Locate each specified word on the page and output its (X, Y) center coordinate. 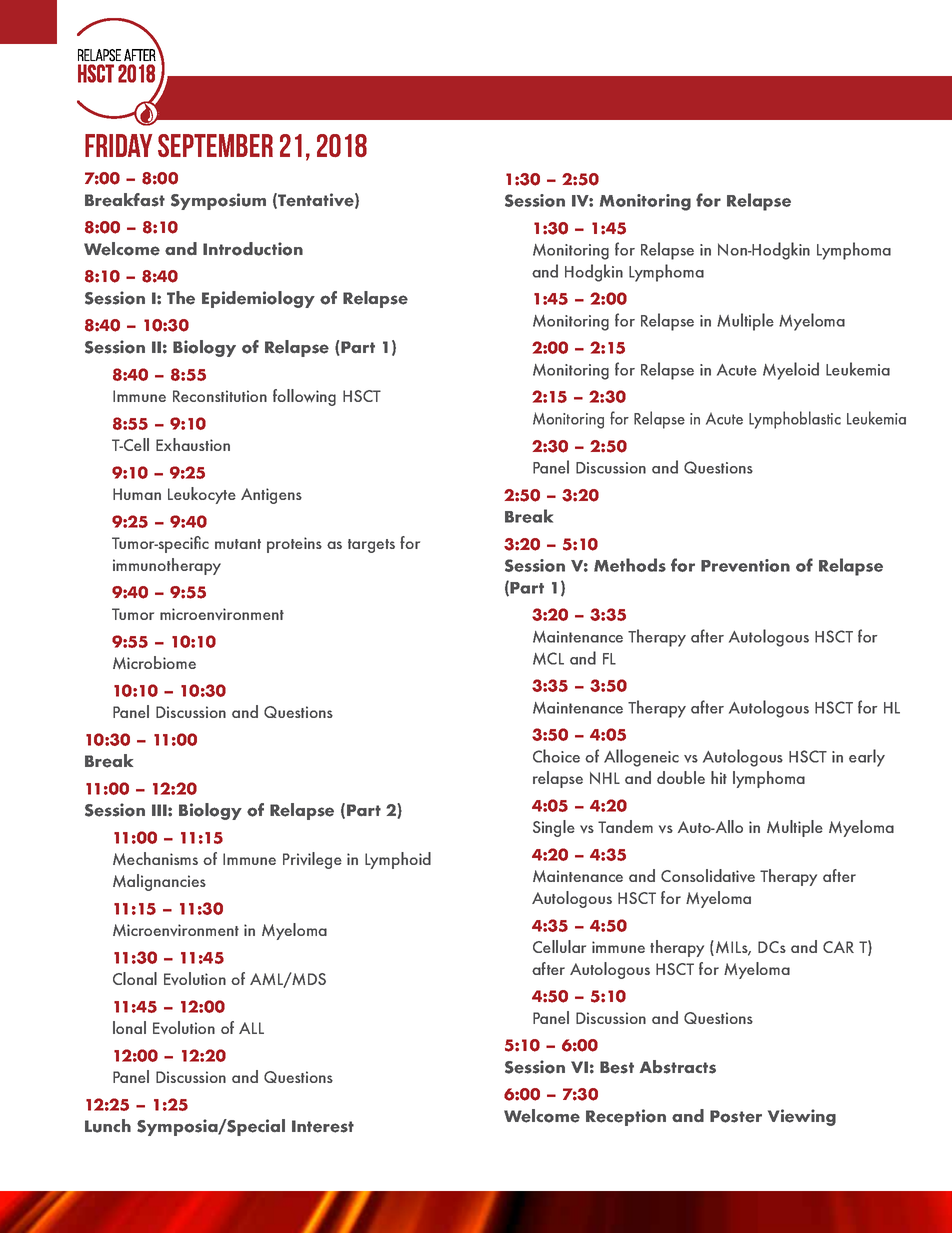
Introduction (253, 249)
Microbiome (154, 662)
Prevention (745, 565)
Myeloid (791, 371)
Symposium (218, 201)
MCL (548, 658)
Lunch (108, 1126)
